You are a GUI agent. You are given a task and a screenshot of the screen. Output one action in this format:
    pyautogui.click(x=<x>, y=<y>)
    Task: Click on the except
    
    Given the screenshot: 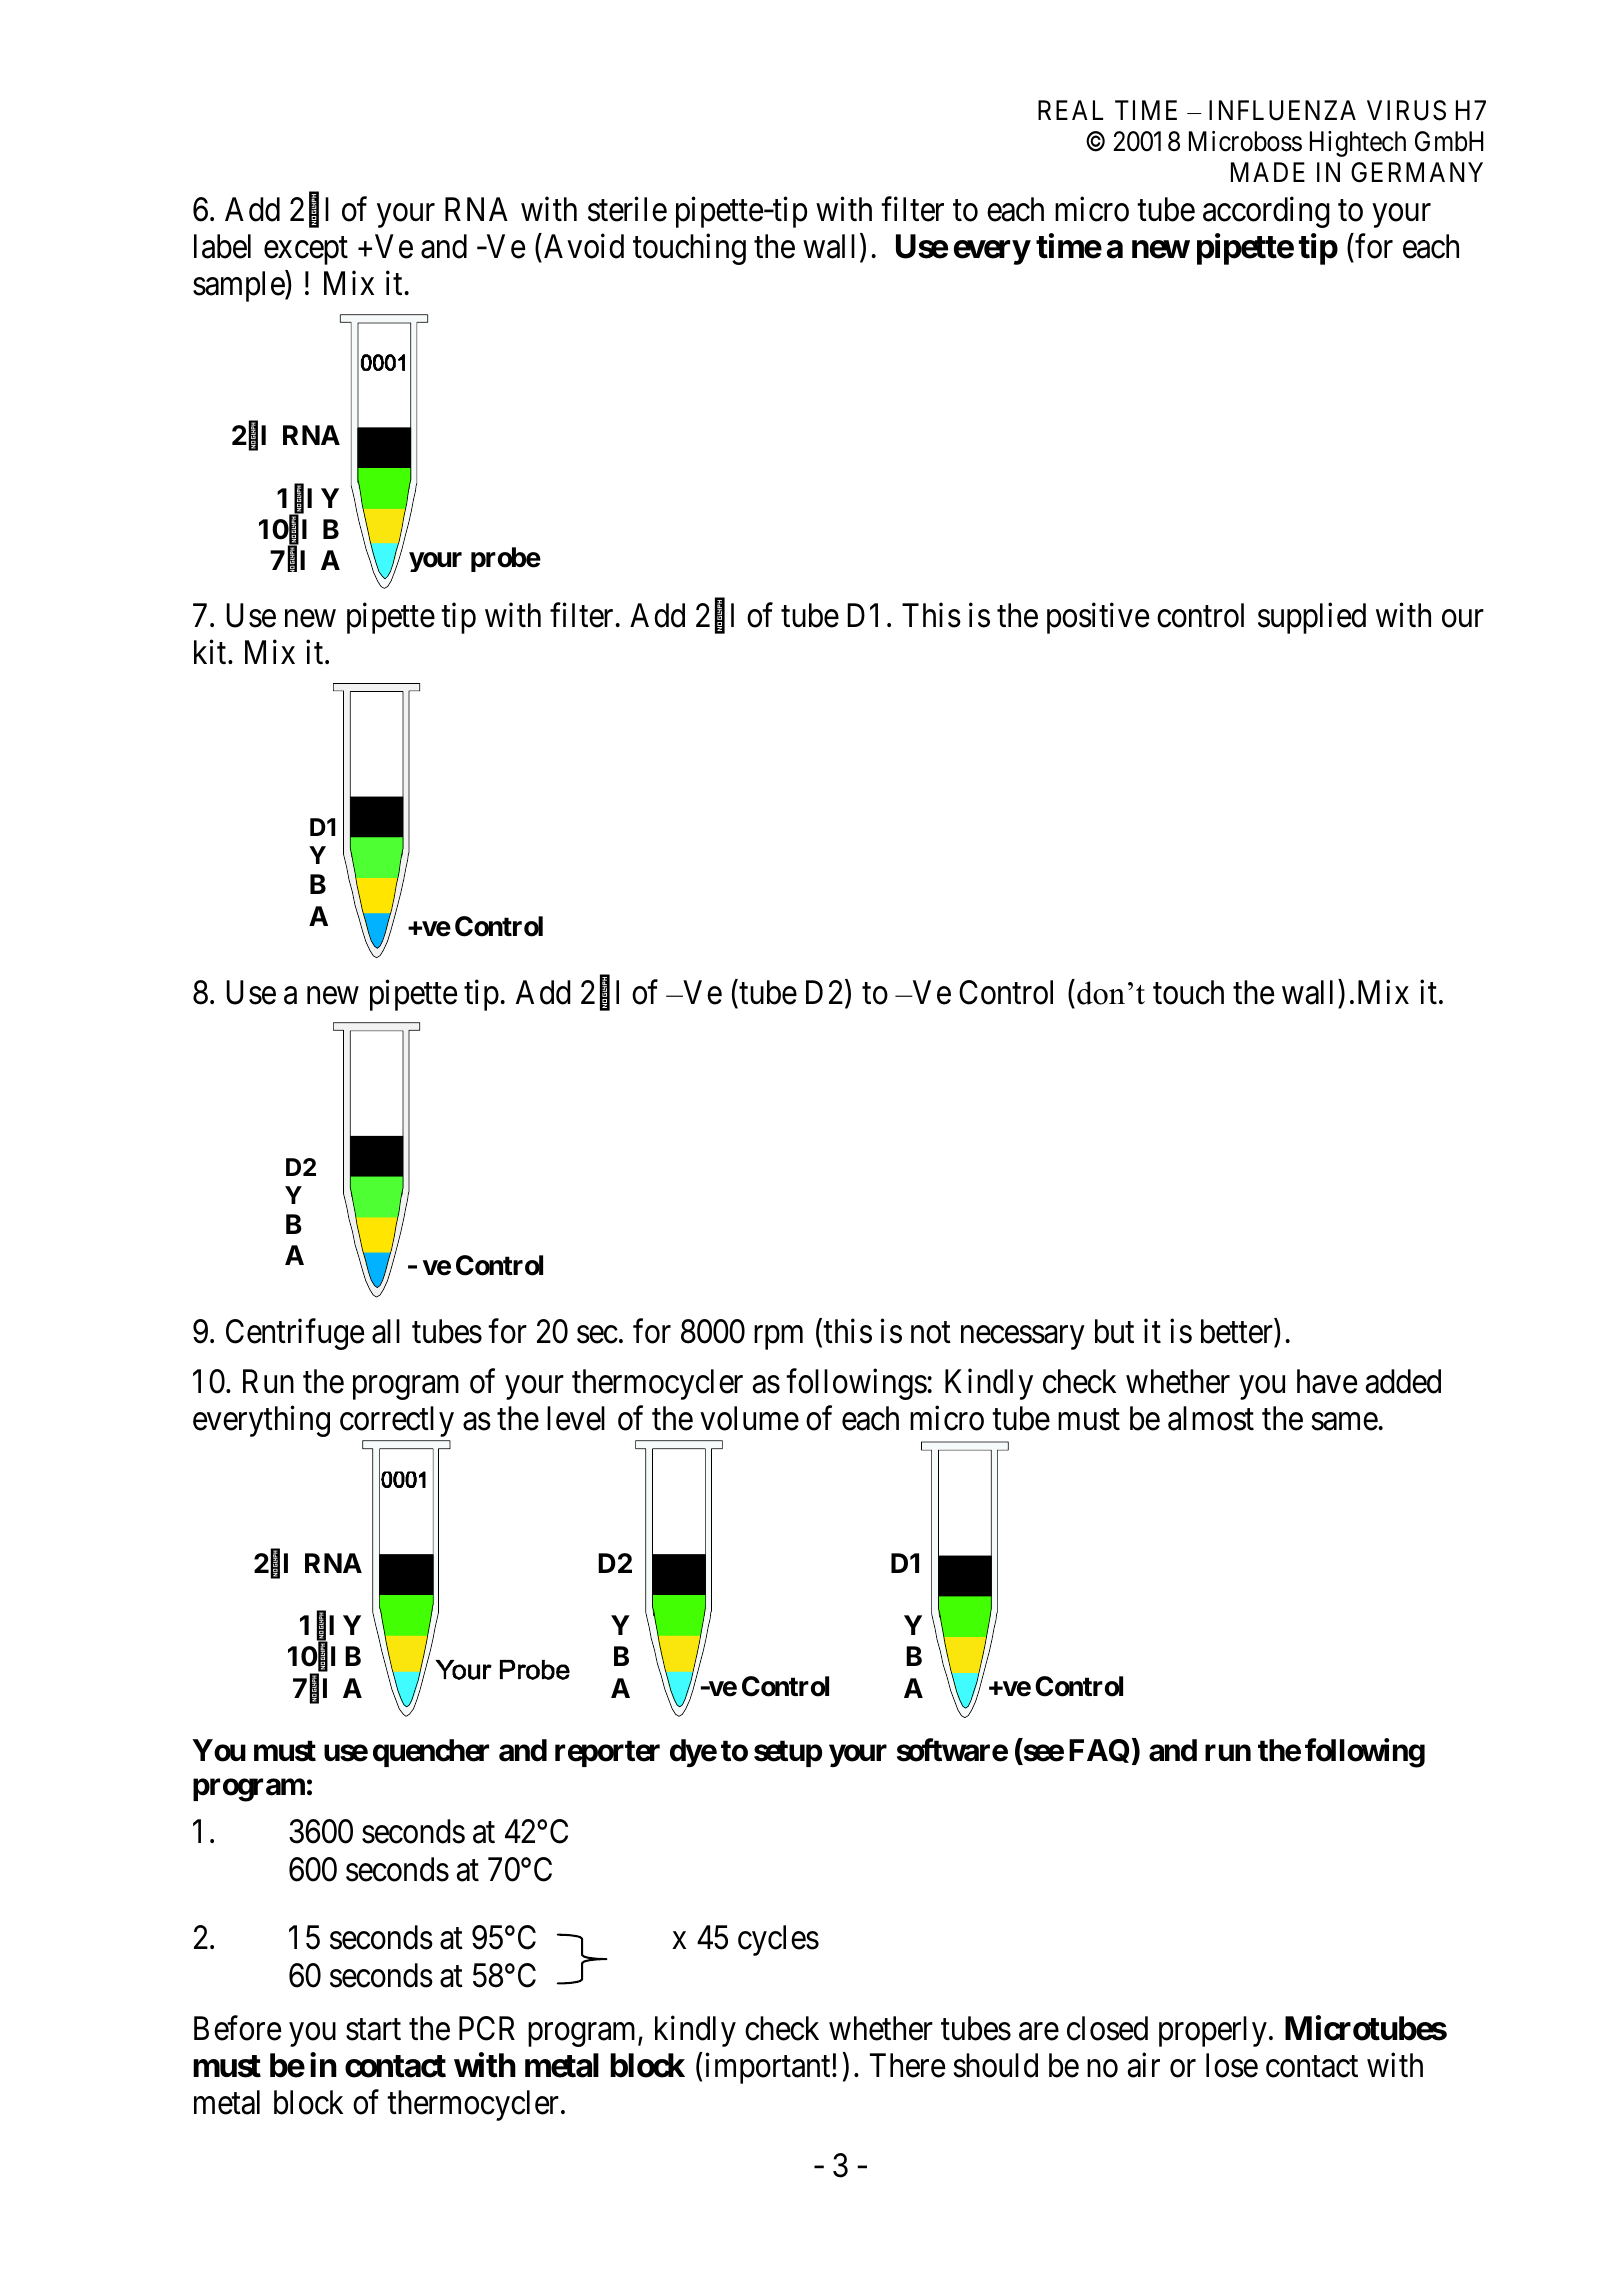 What is the action you would take?
    pyautogui.click(x=306, y=251)
